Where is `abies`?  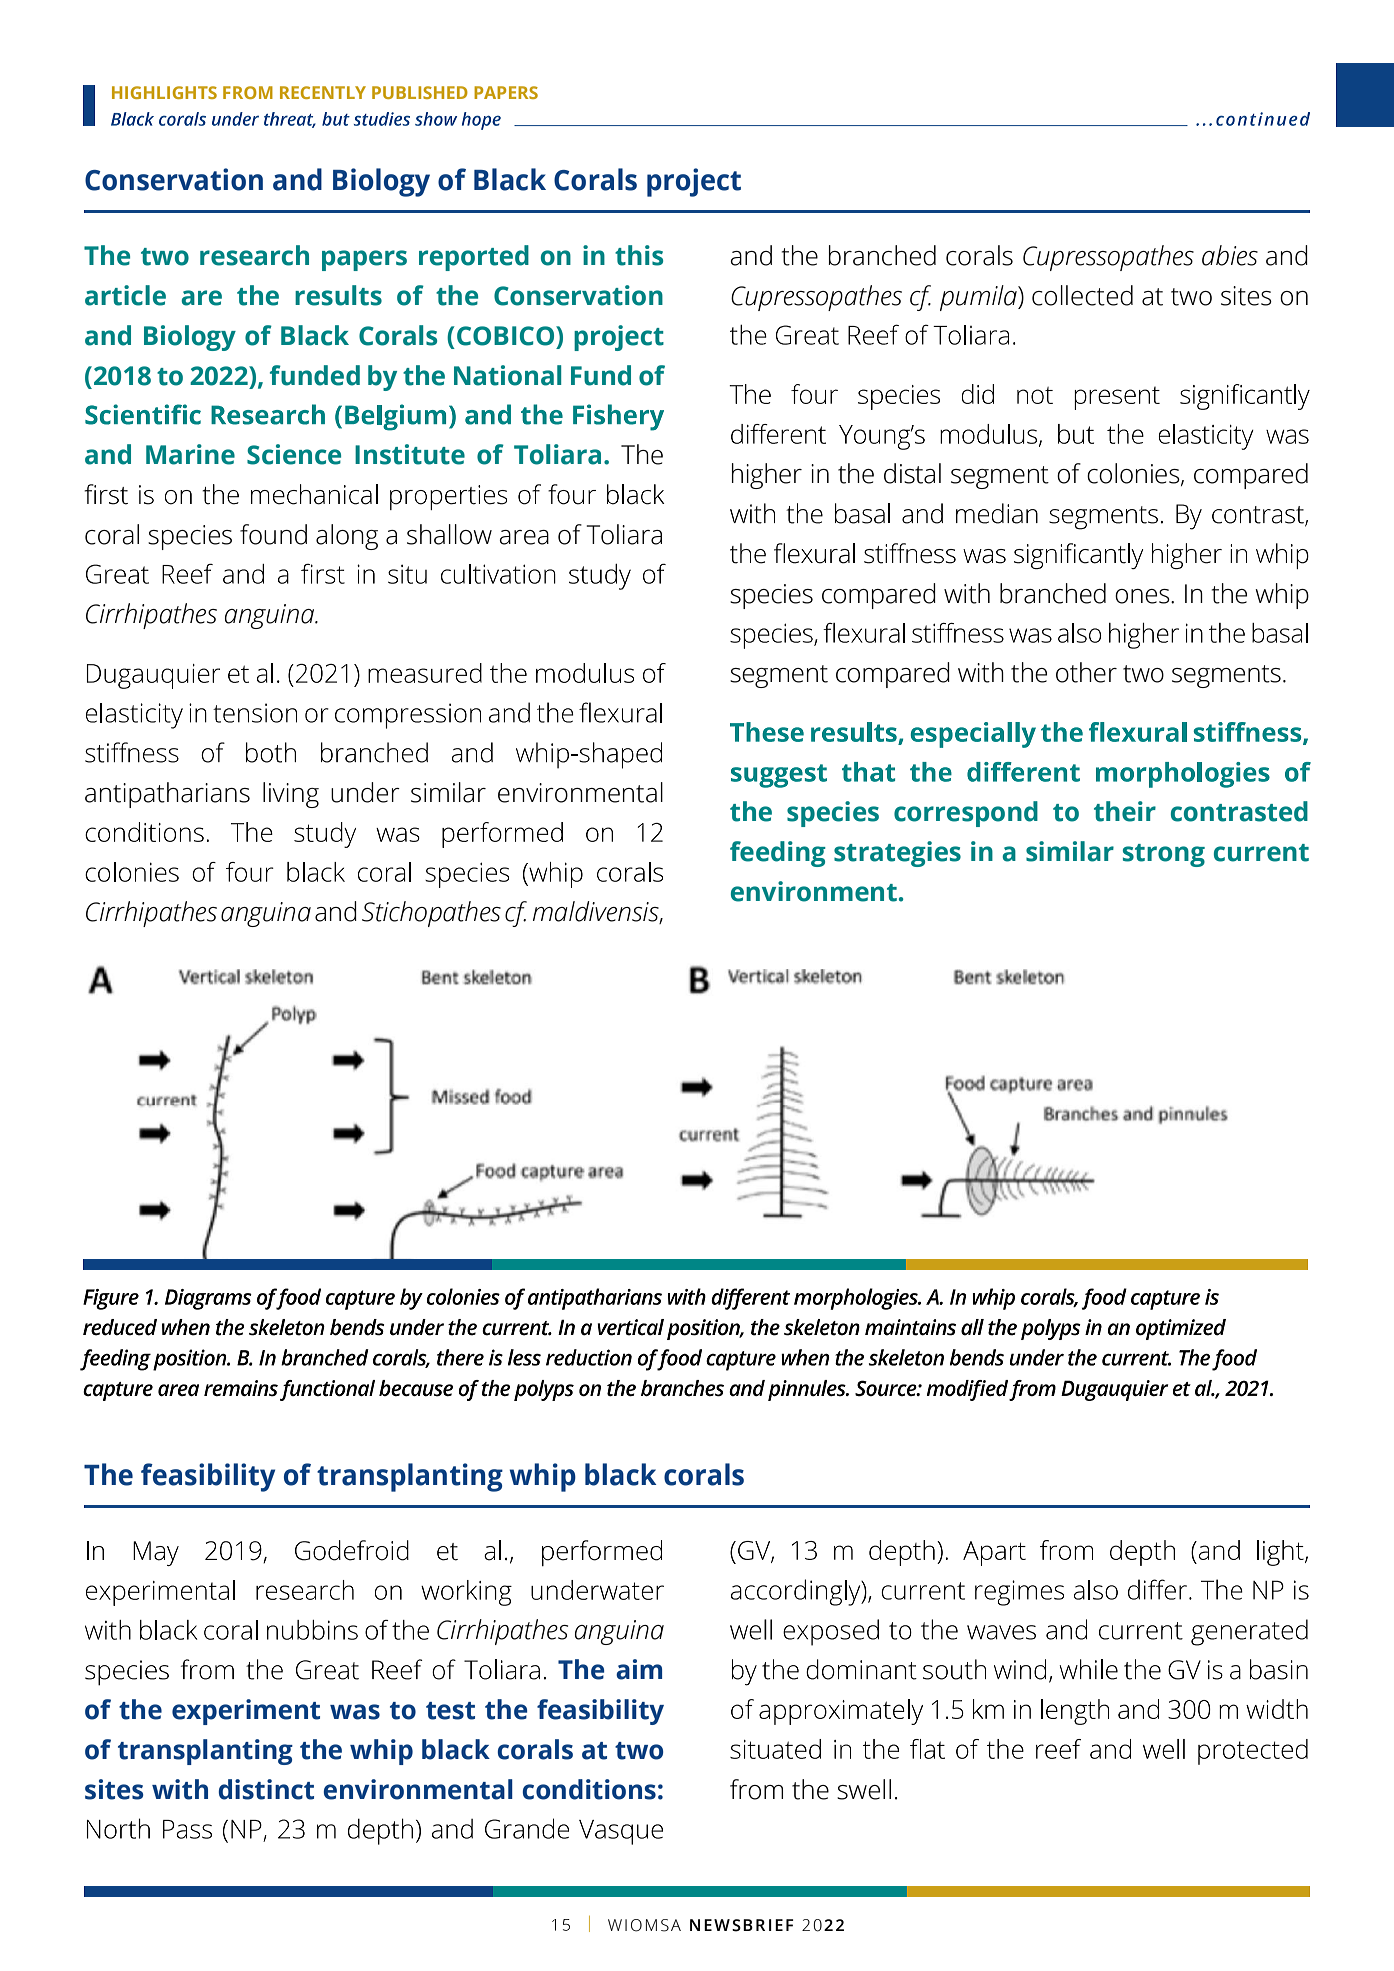
abies is located at coordinates (1230, 255).
